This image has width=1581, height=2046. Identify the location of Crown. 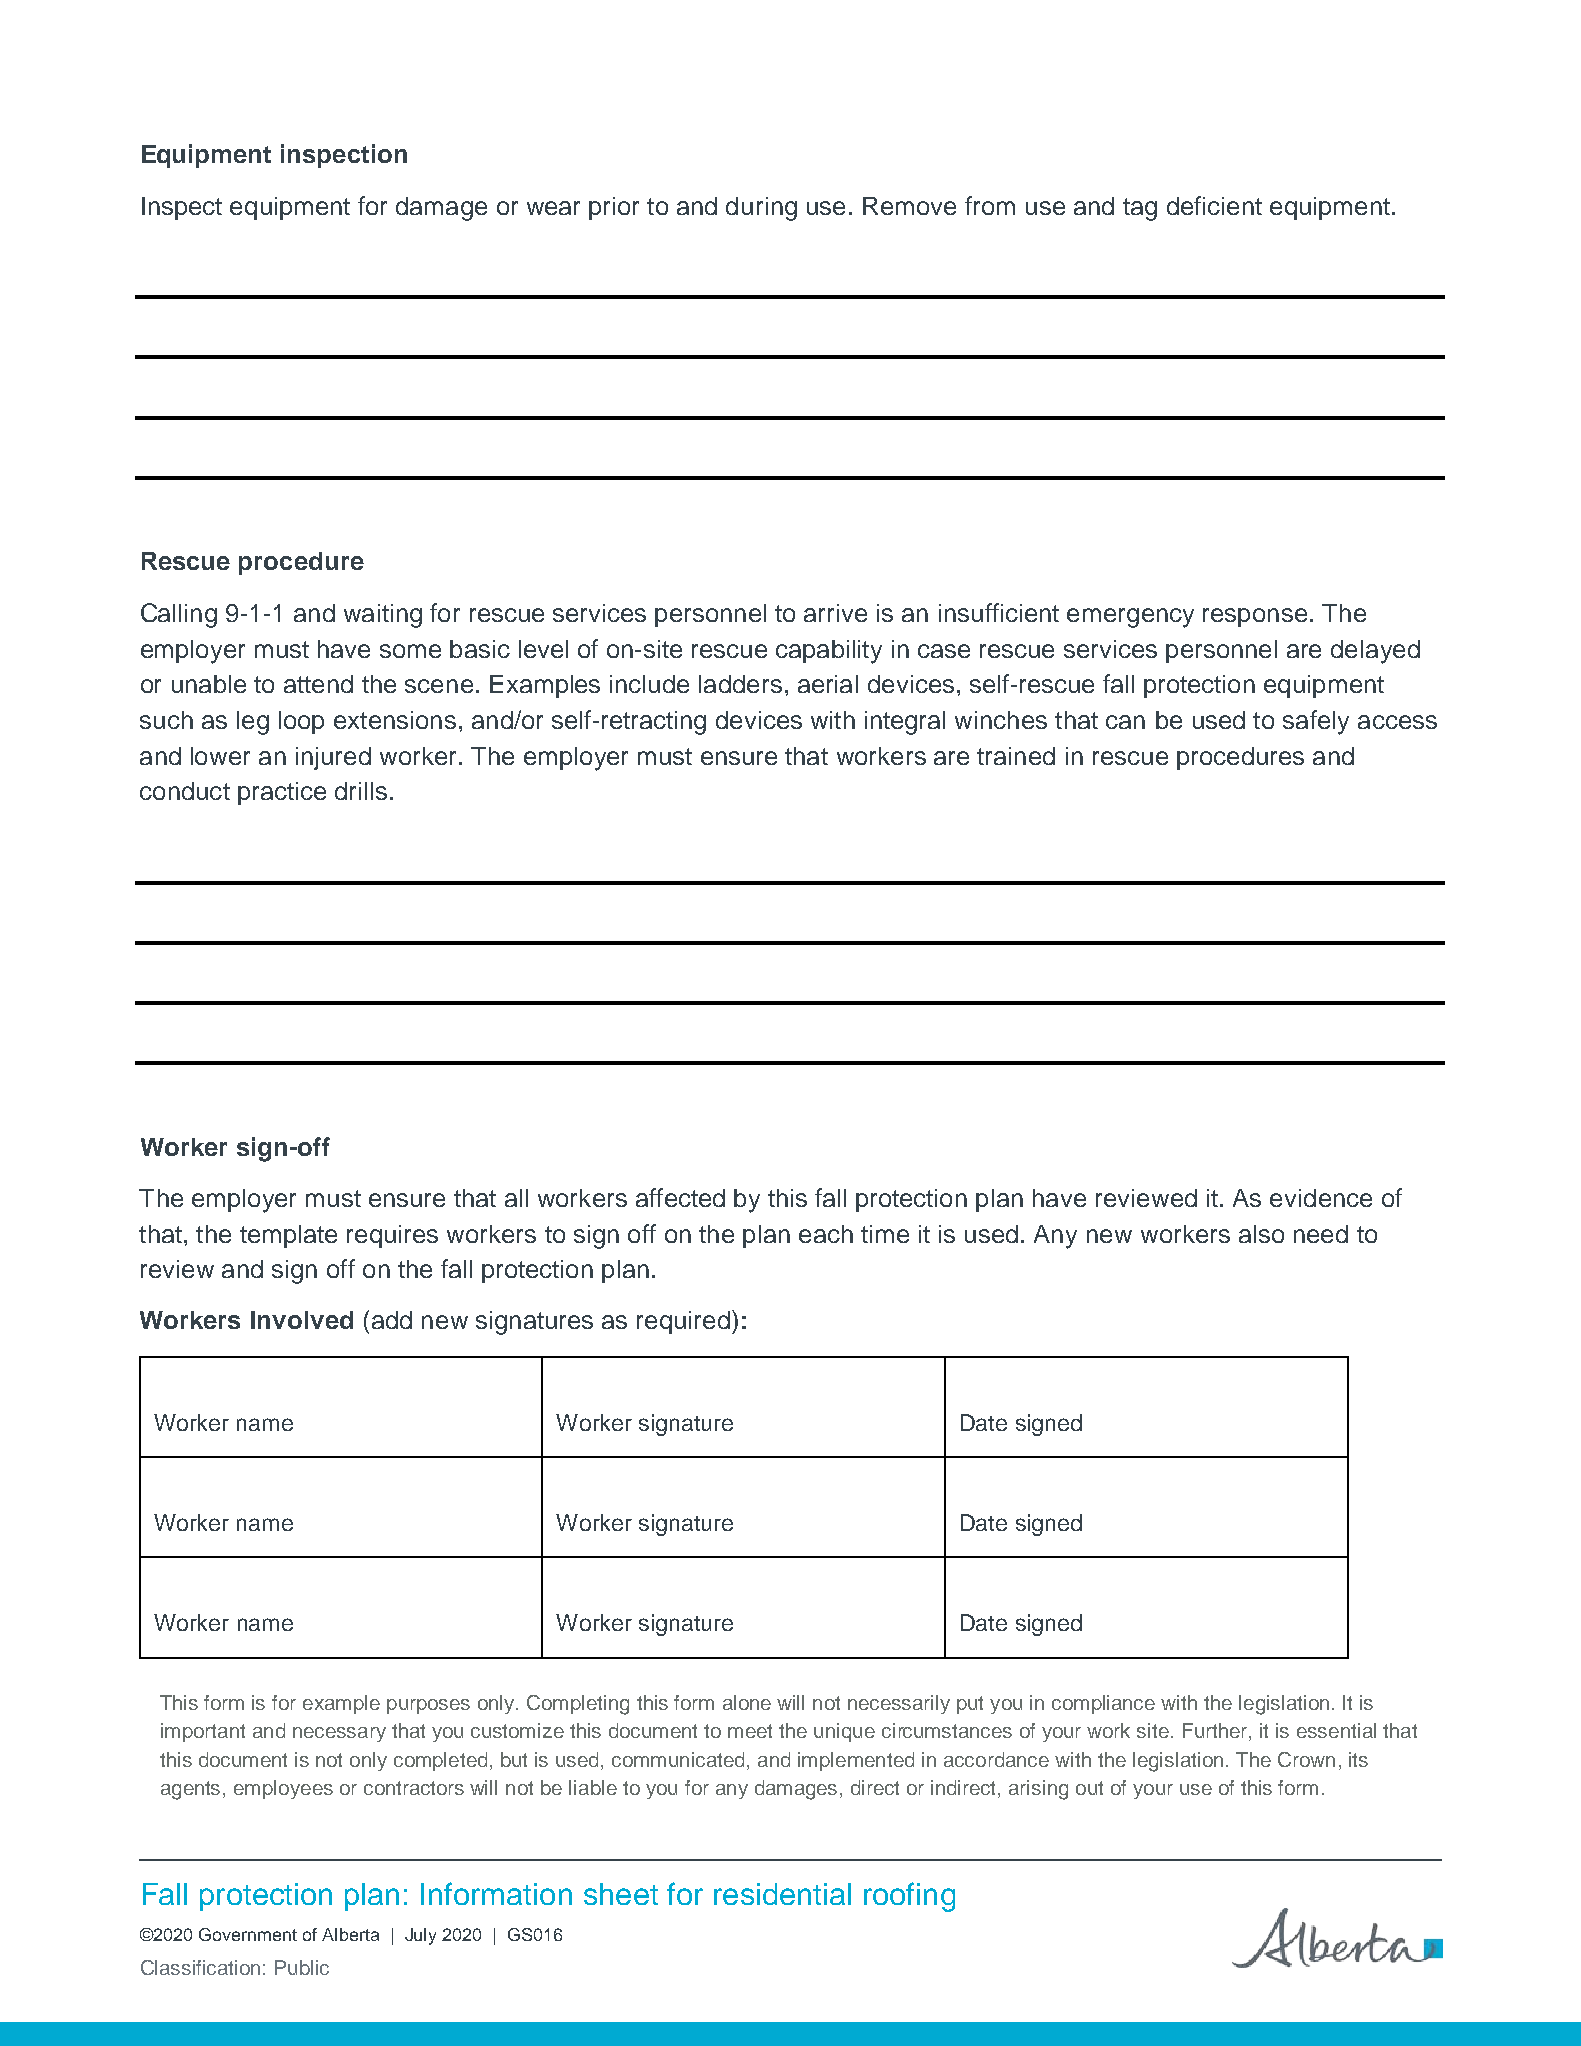
(1306, 1759).
